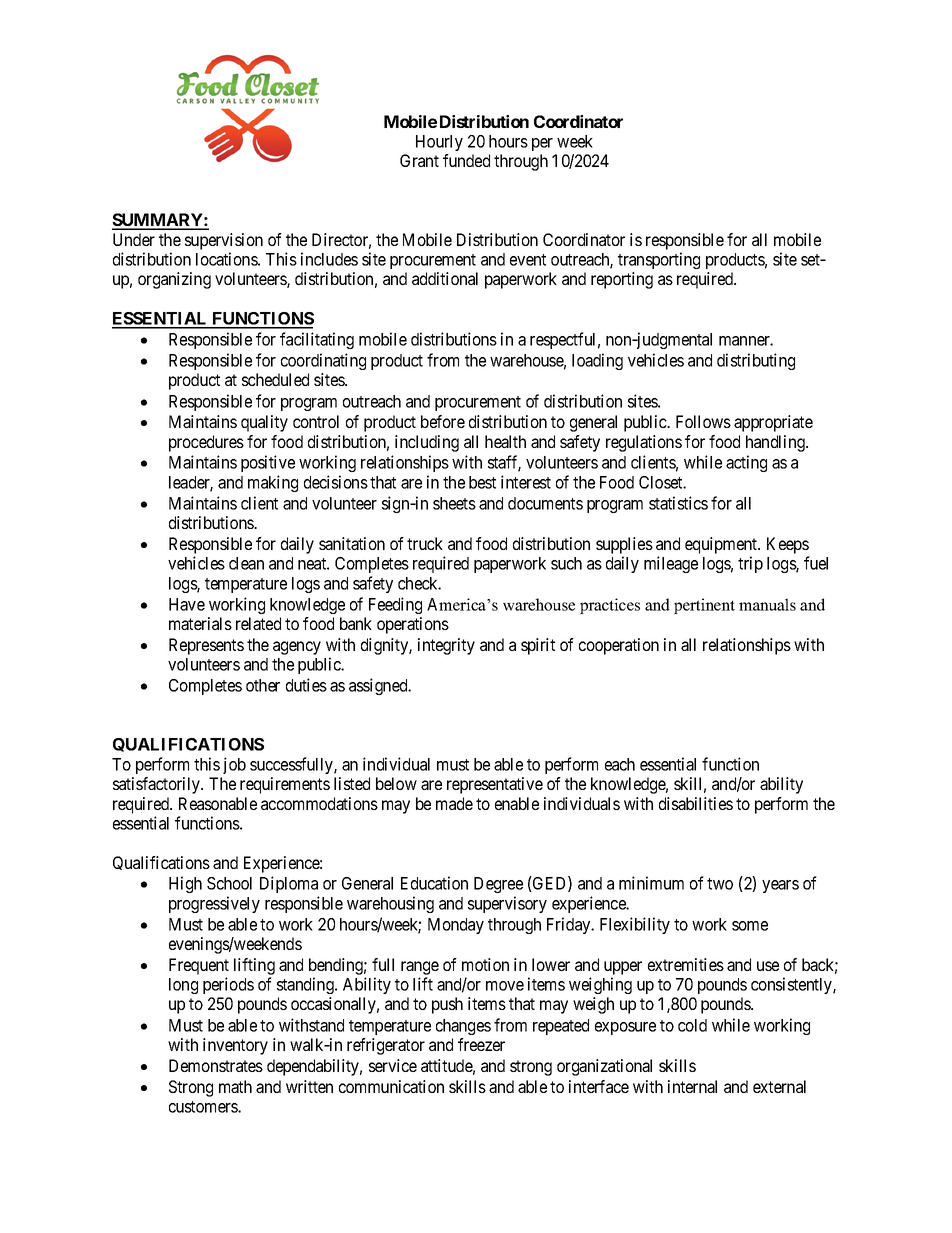 The width and height of the image is (952, 1233). Describe the element at coordinates (446, 646) in the image. I see `integrity` at that location.
